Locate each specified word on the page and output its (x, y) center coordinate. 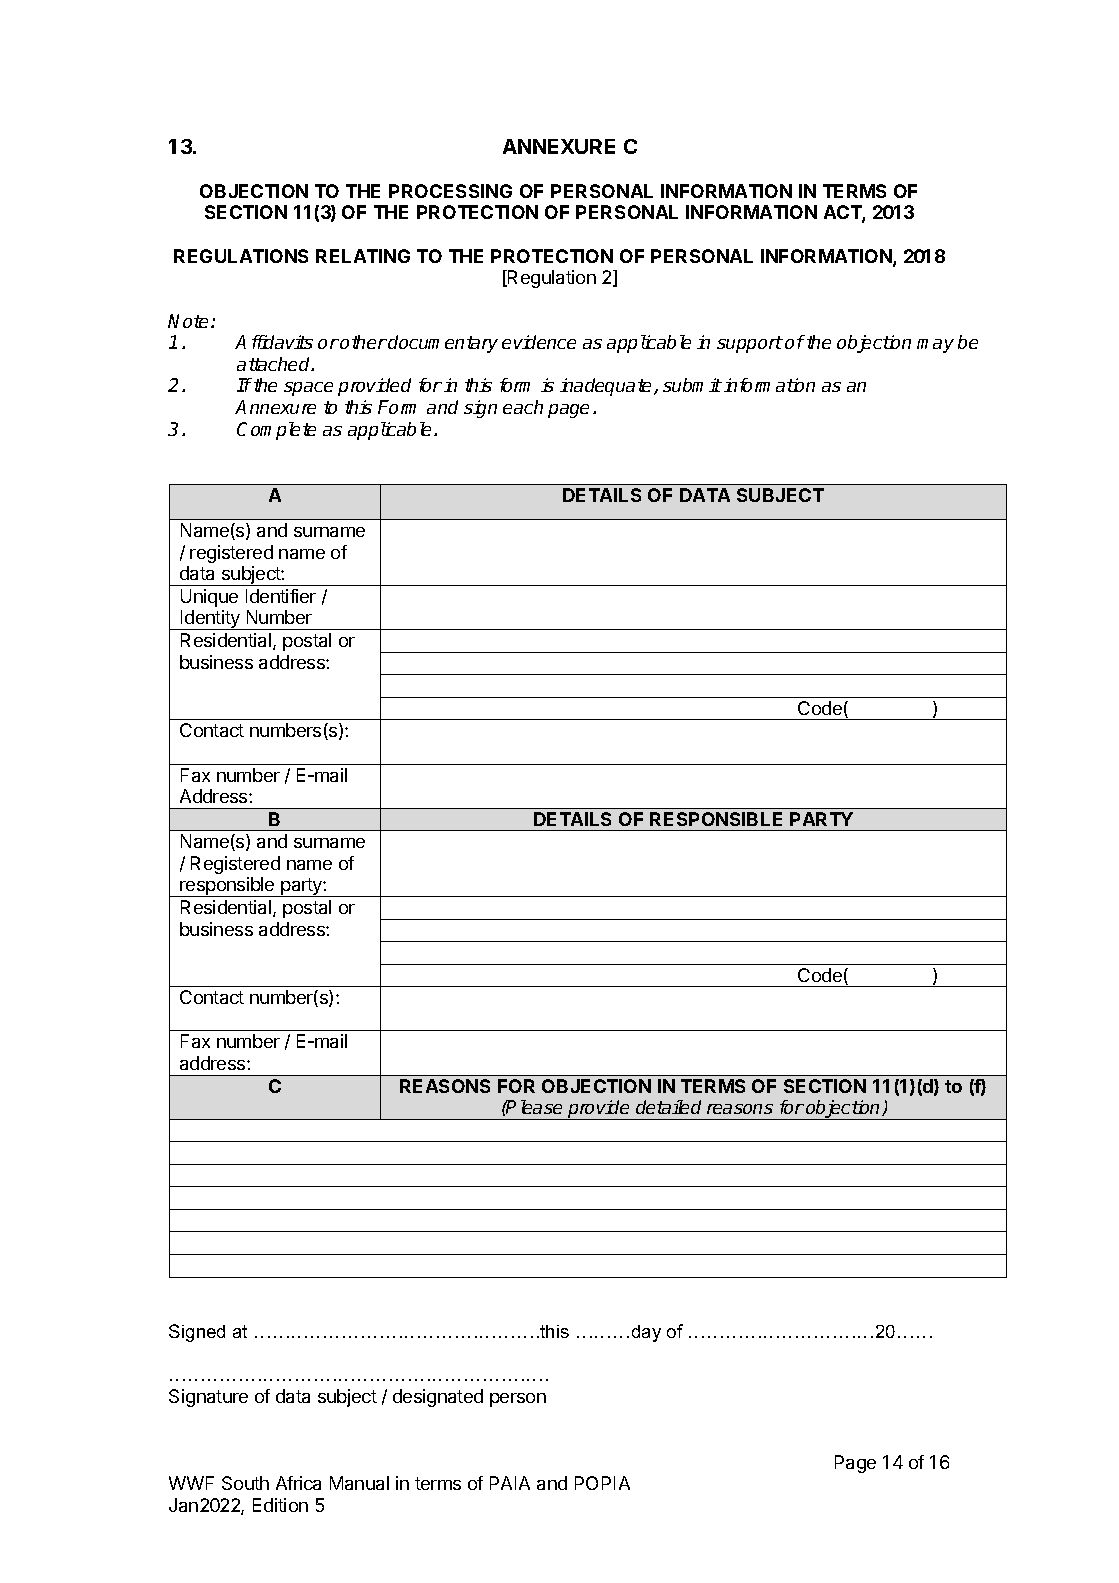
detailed (668, 1107)
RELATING (363, 256)
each (523, 407)
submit (692, 385)
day (646, 1333)
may (935, 346)
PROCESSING (450, 191)
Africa (298, 1483)
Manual (359, 1483)
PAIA (510, 1483)
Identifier (281, 596)
